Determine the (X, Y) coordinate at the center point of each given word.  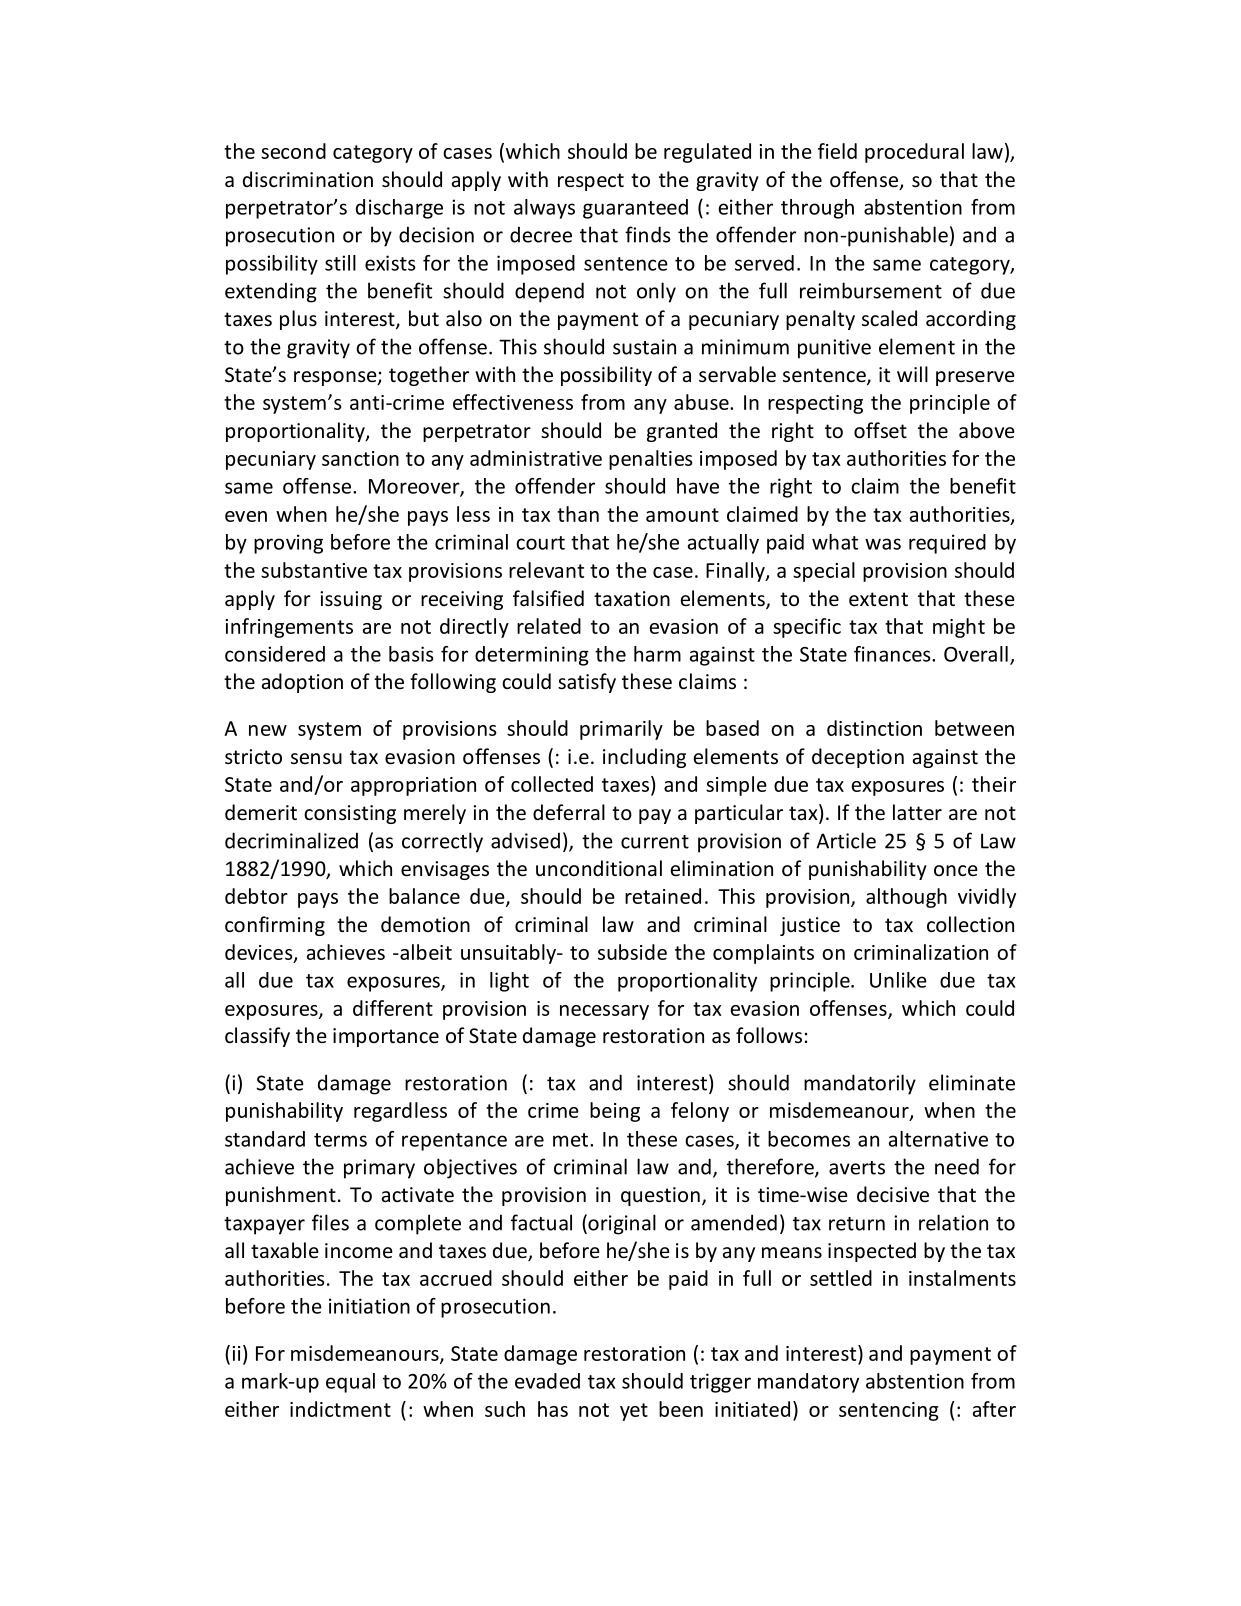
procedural (914, 153)
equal (350, 1383)
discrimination (308, 179)
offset (880, 430)
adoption (302, 683)
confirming (275, 926)
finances (893, 654)
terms (340, 1140)
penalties (651, 460)
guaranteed (635, 209)
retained (663, 896)
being (615, 1112)
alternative (938, 1139)
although (906, 898)
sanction (360, 458)
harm (657, 654)
